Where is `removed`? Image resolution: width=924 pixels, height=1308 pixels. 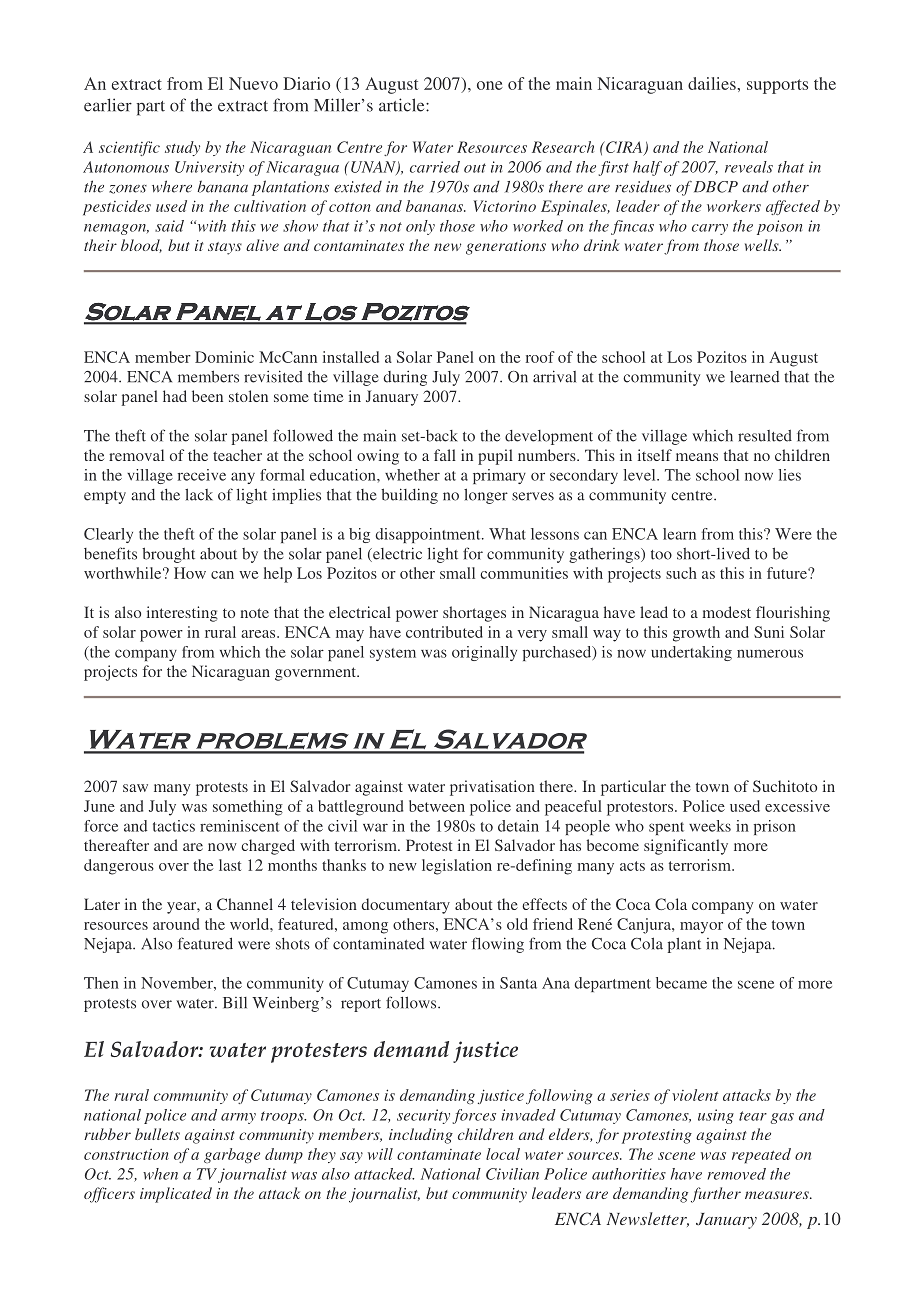 removed is located at coordinates (737, 1174).
